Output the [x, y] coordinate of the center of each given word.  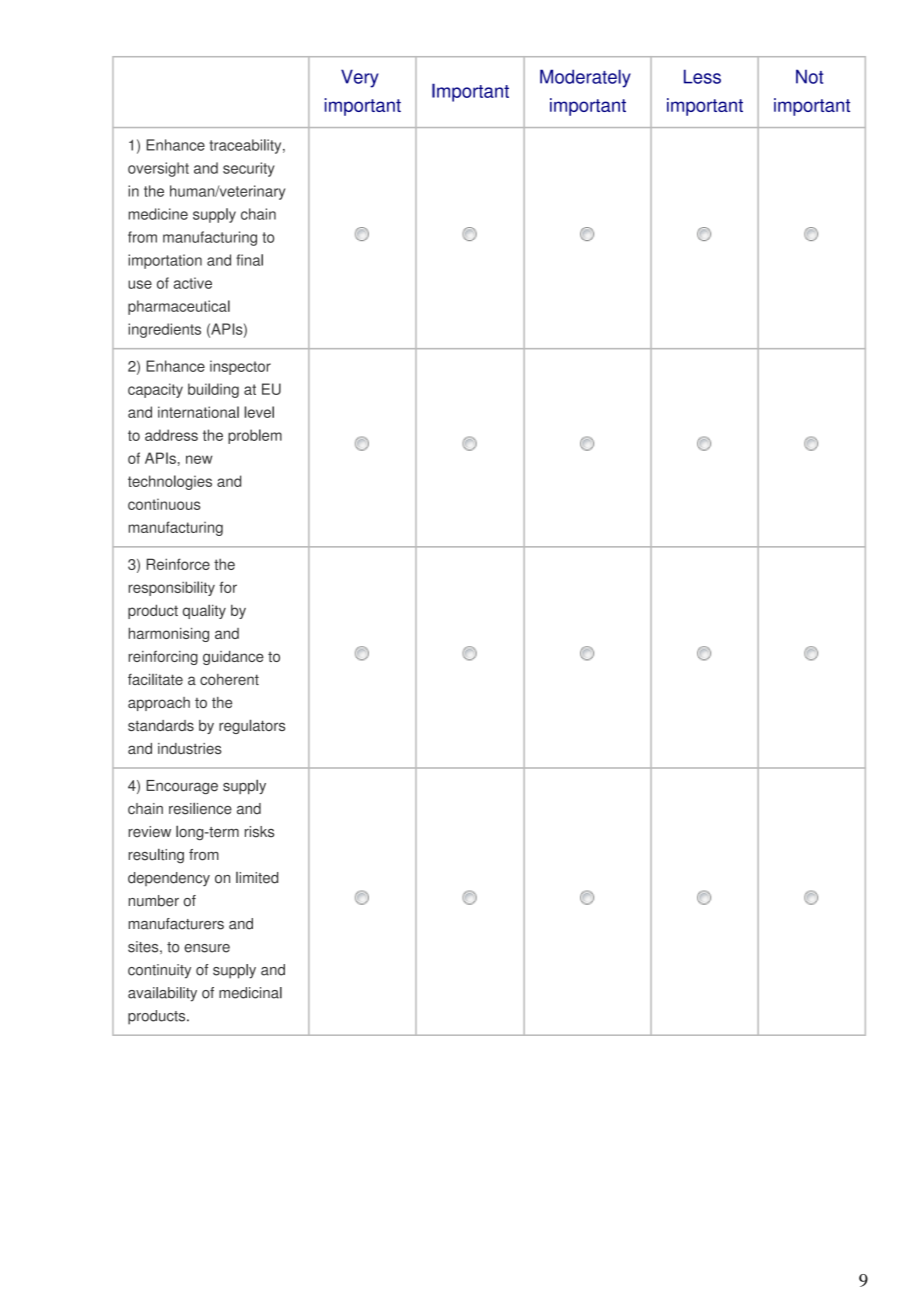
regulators [252, 726]
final [249, 260]
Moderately [585, 78]
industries [190, 748]
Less [702, 76]
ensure [207, 948]
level [259, 412]
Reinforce [178, 564]
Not [809, 76]
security [249, 169]
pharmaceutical [179, 307]
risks [259, 832]
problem [255, 436]
